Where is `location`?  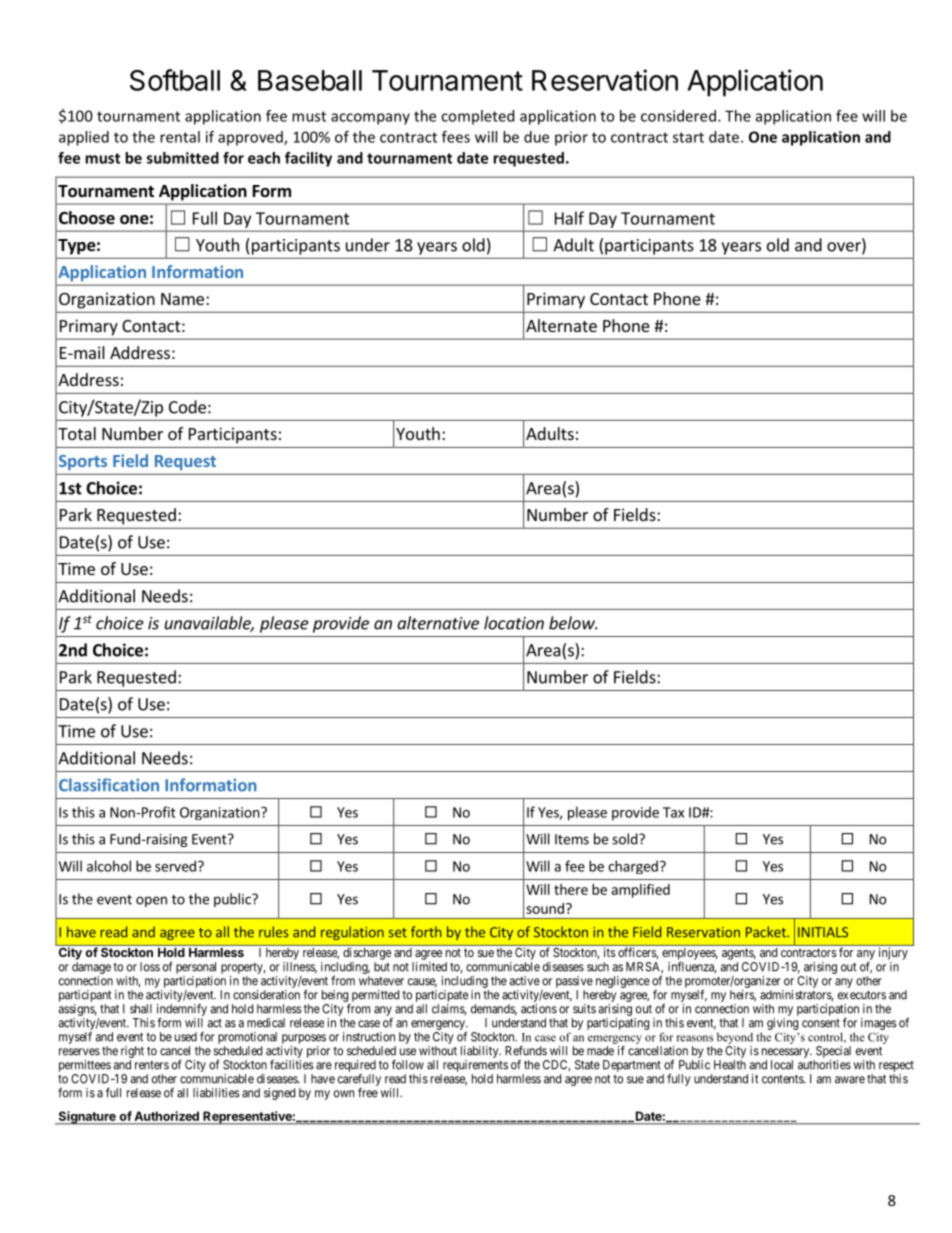
location is located at coordinates (514, 623).
